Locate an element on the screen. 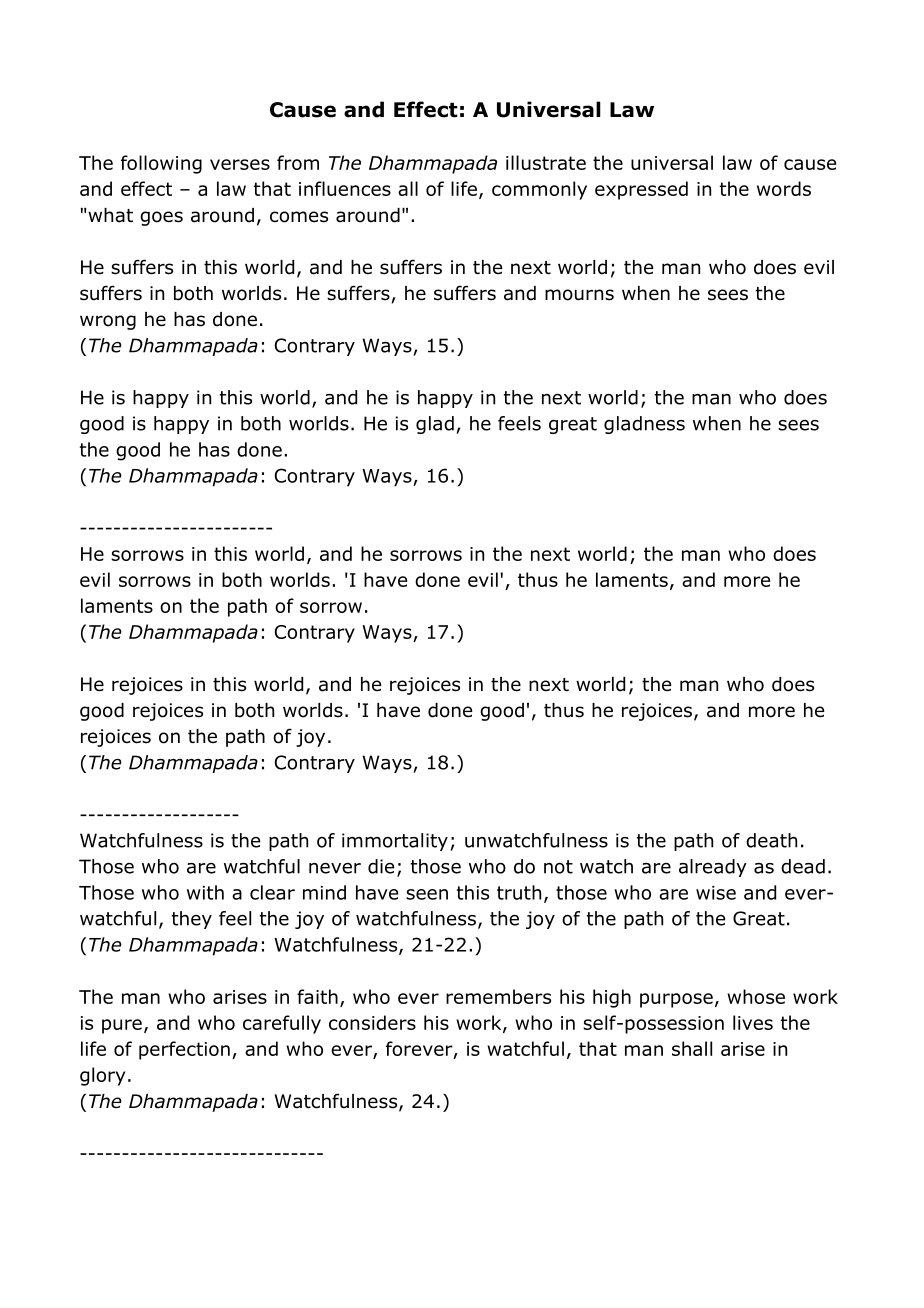 This screenshot has width=924, height=1308. immortality is located at coordinates (395, 842).
